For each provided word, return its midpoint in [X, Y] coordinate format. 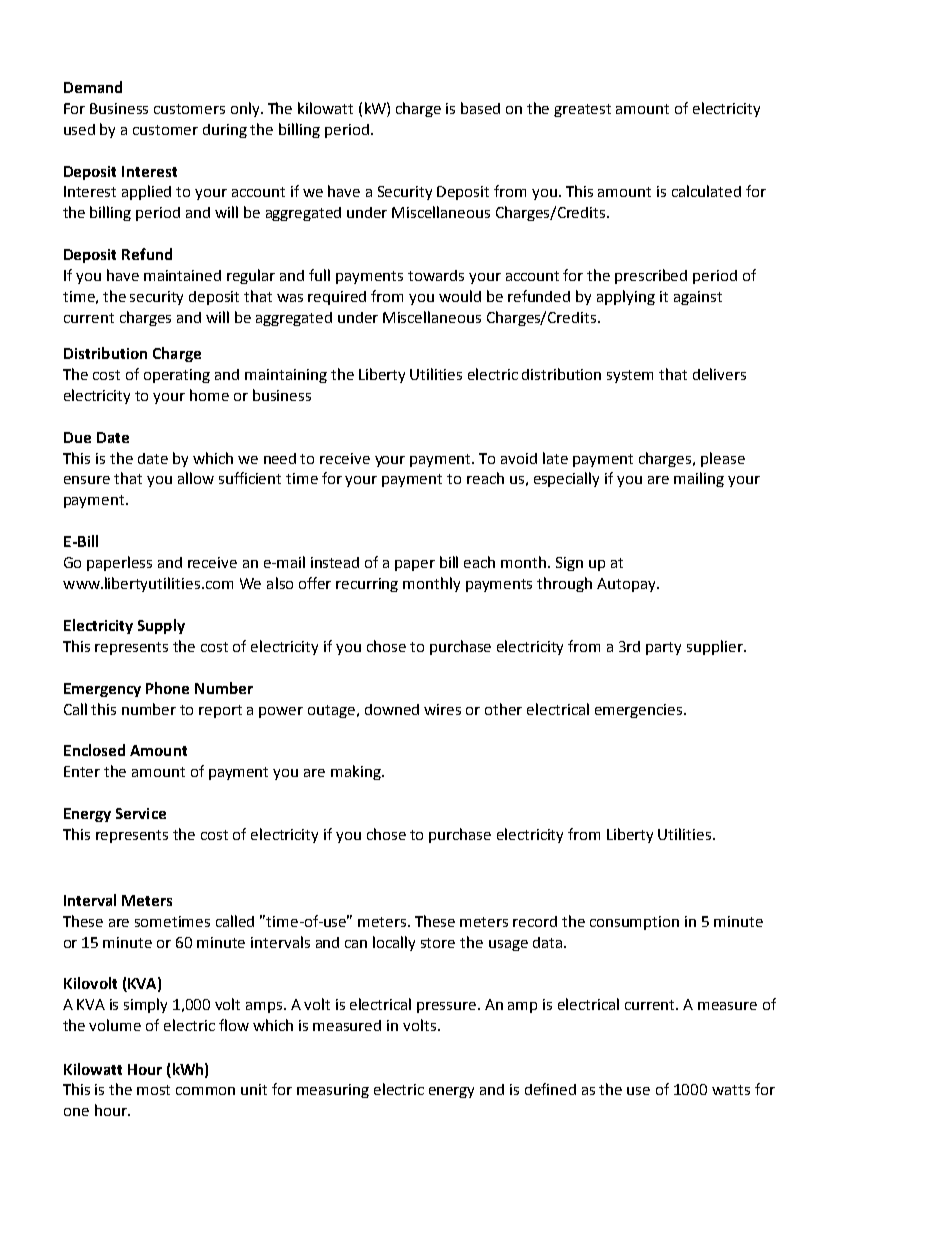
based [480, 108]
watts [731, 1090]
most [153, 1090]
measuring [333, 1091]
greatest [582, 110]
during [225, 131]
